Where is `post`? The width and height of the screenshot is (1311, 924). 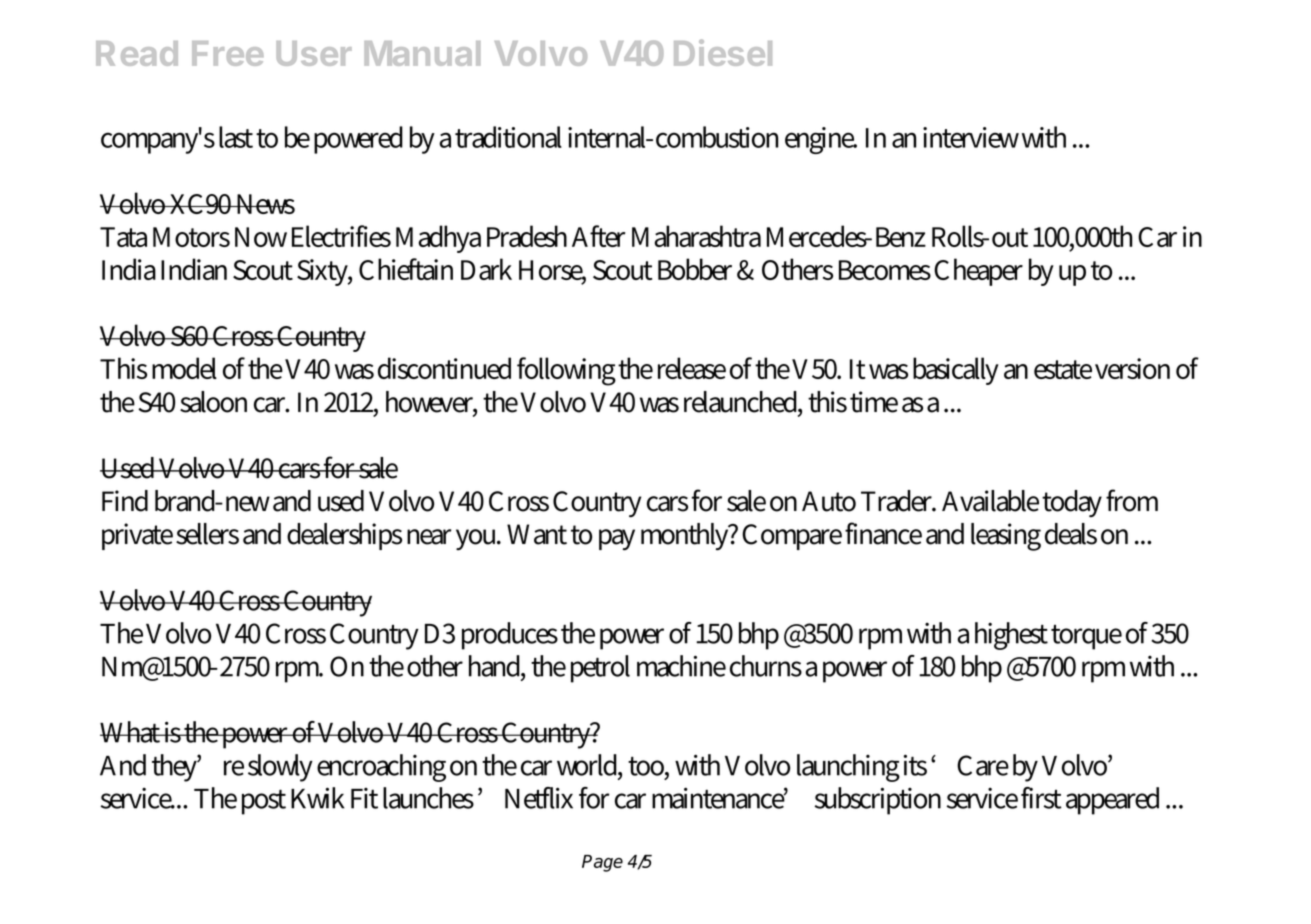
post is located at coordinates (264, 802).
